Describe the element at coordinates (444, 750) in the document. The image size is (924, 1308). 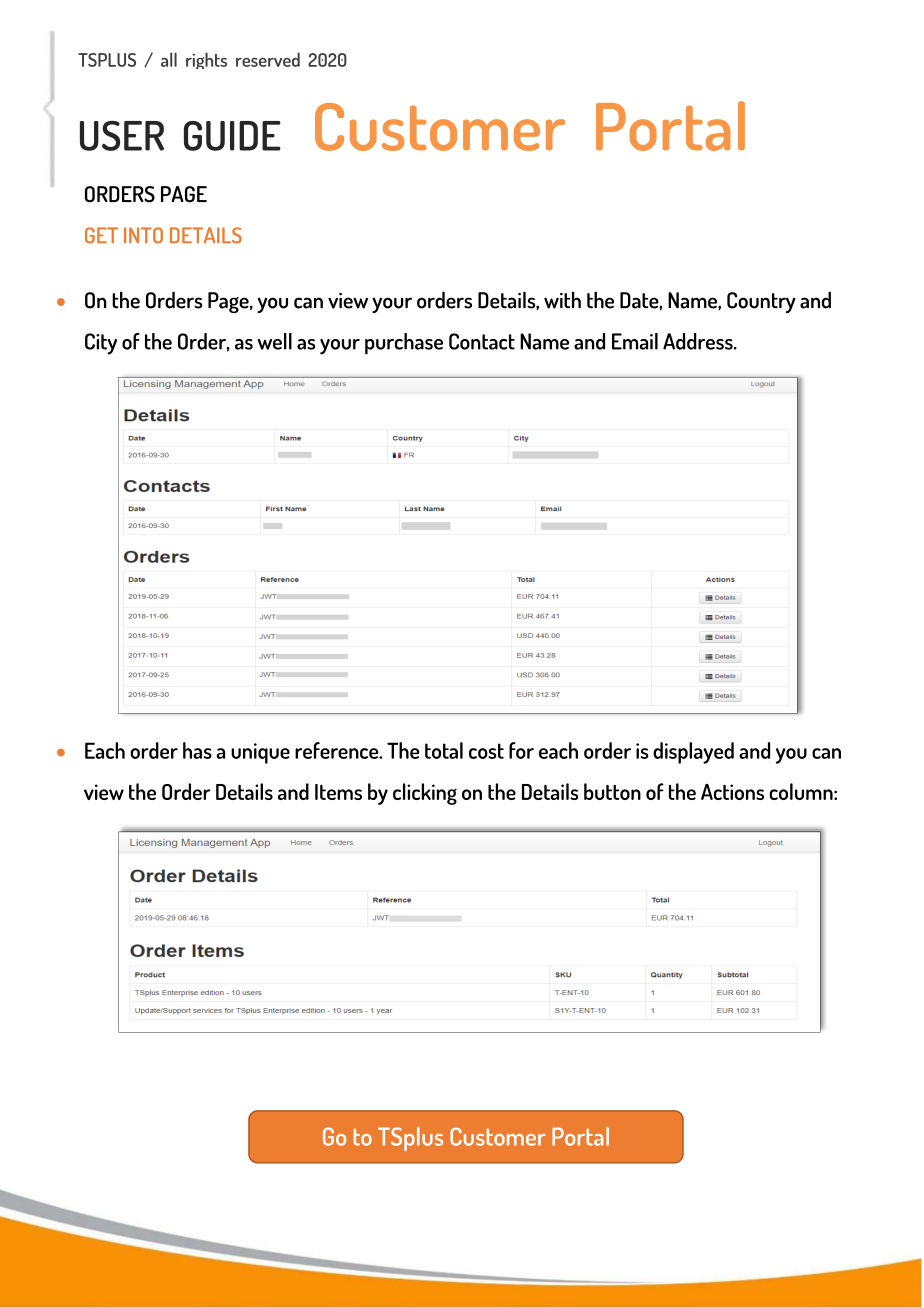
I see `total` at that location.
